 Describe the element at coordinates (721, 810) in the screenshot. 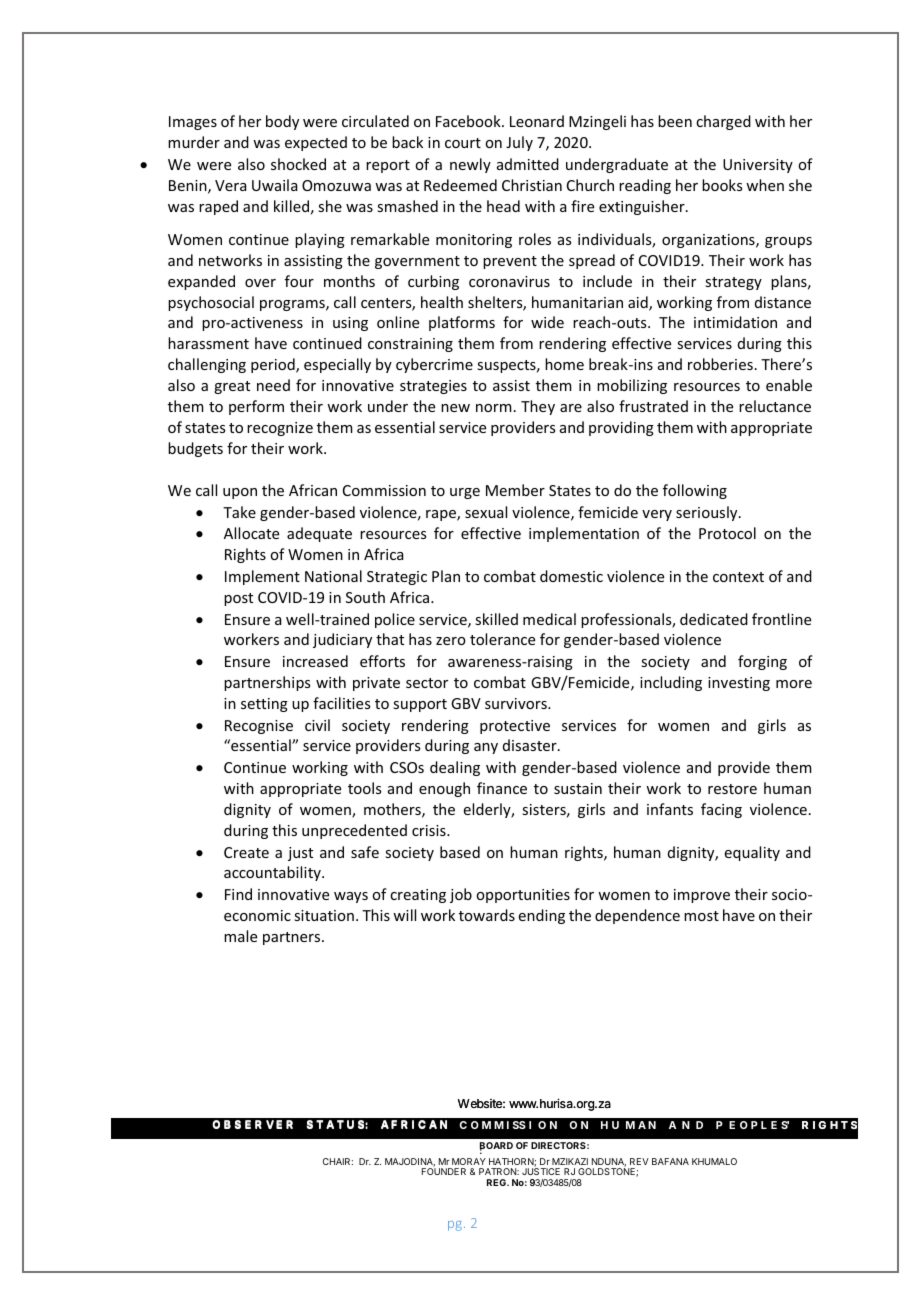

I see `facing` at that location.
